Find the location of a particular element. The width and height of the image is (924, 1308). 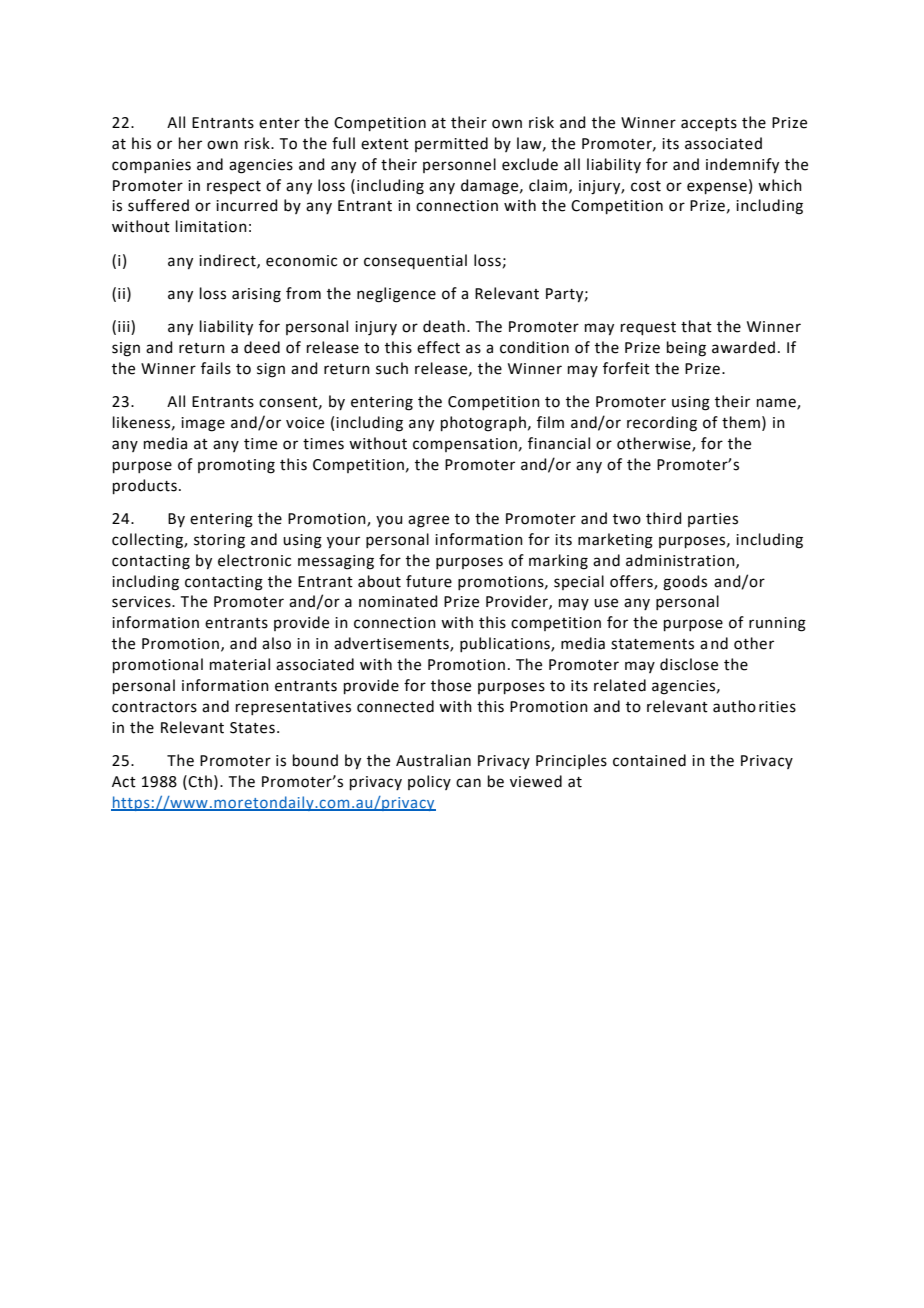

companies is located at coordinates (151, 166).
